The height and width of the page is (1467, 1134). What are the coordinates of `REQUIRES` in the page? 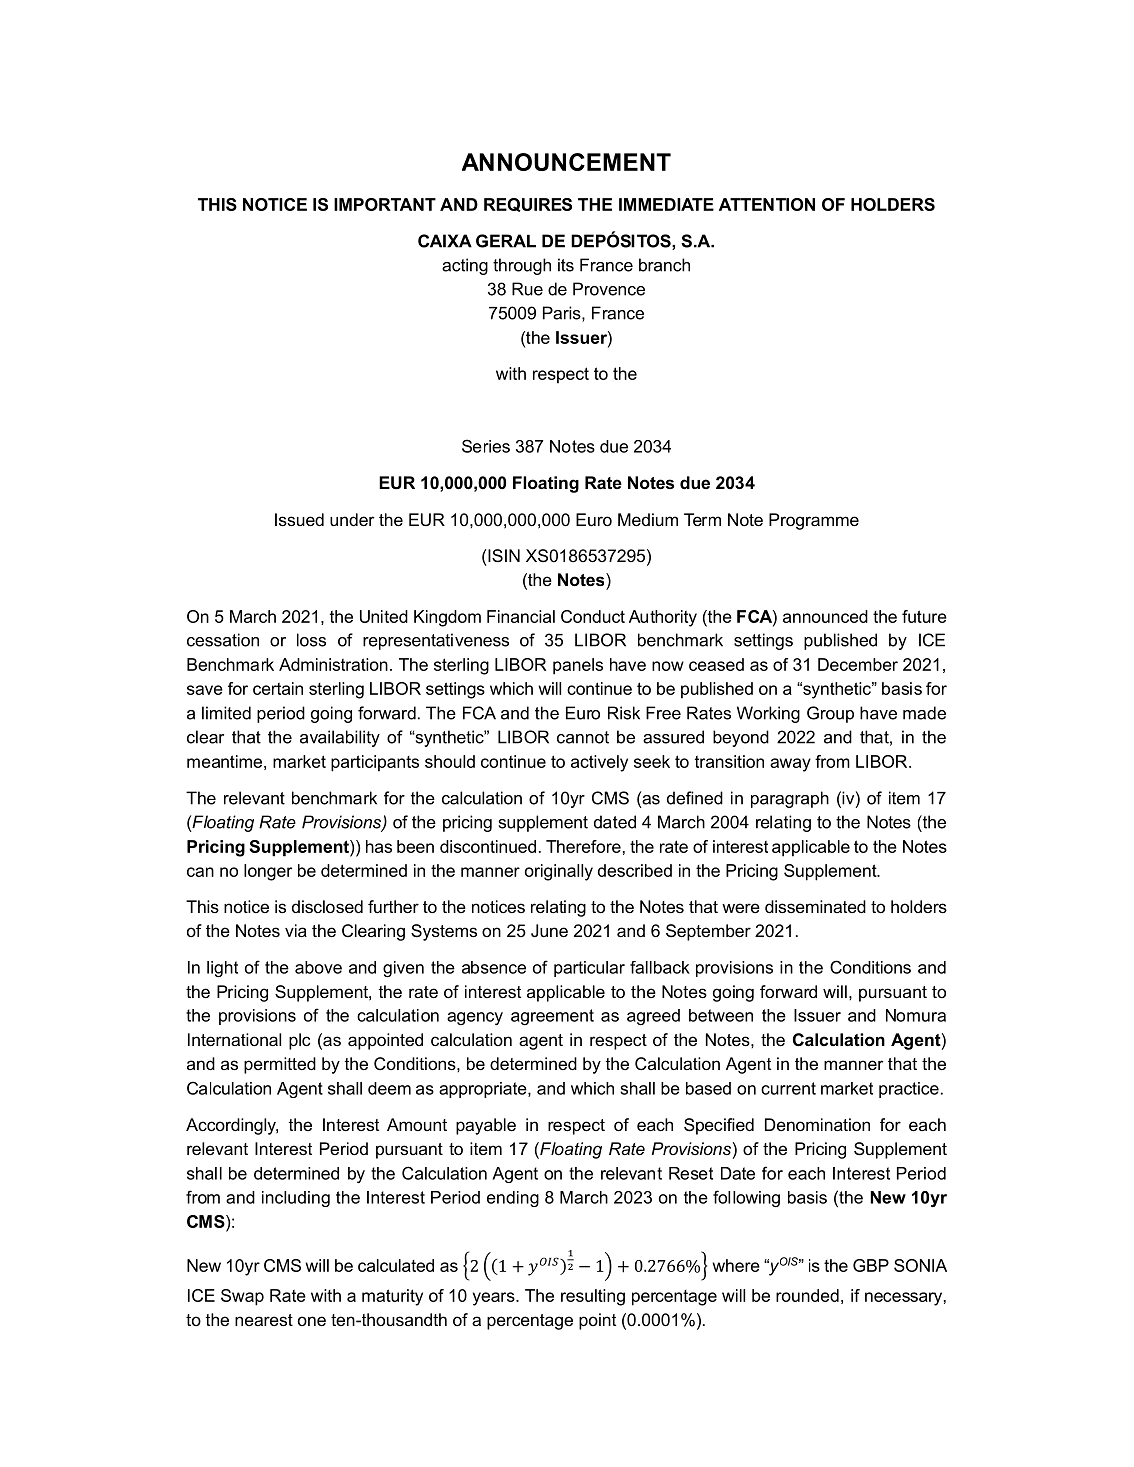 It's located at (528, 205).
